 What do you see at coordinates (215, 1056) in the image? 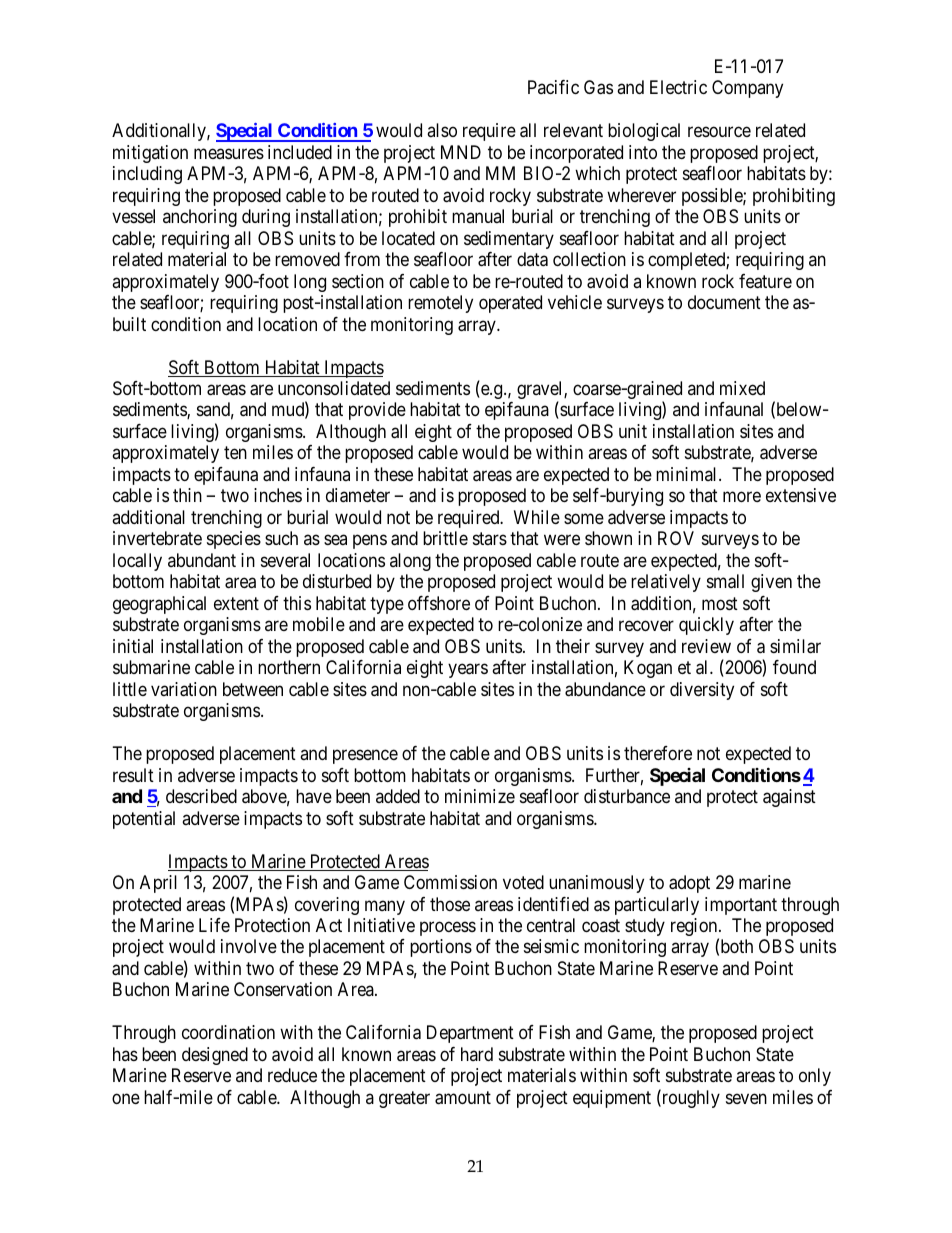
I see `designed` at bounding box center [215, 1056].
